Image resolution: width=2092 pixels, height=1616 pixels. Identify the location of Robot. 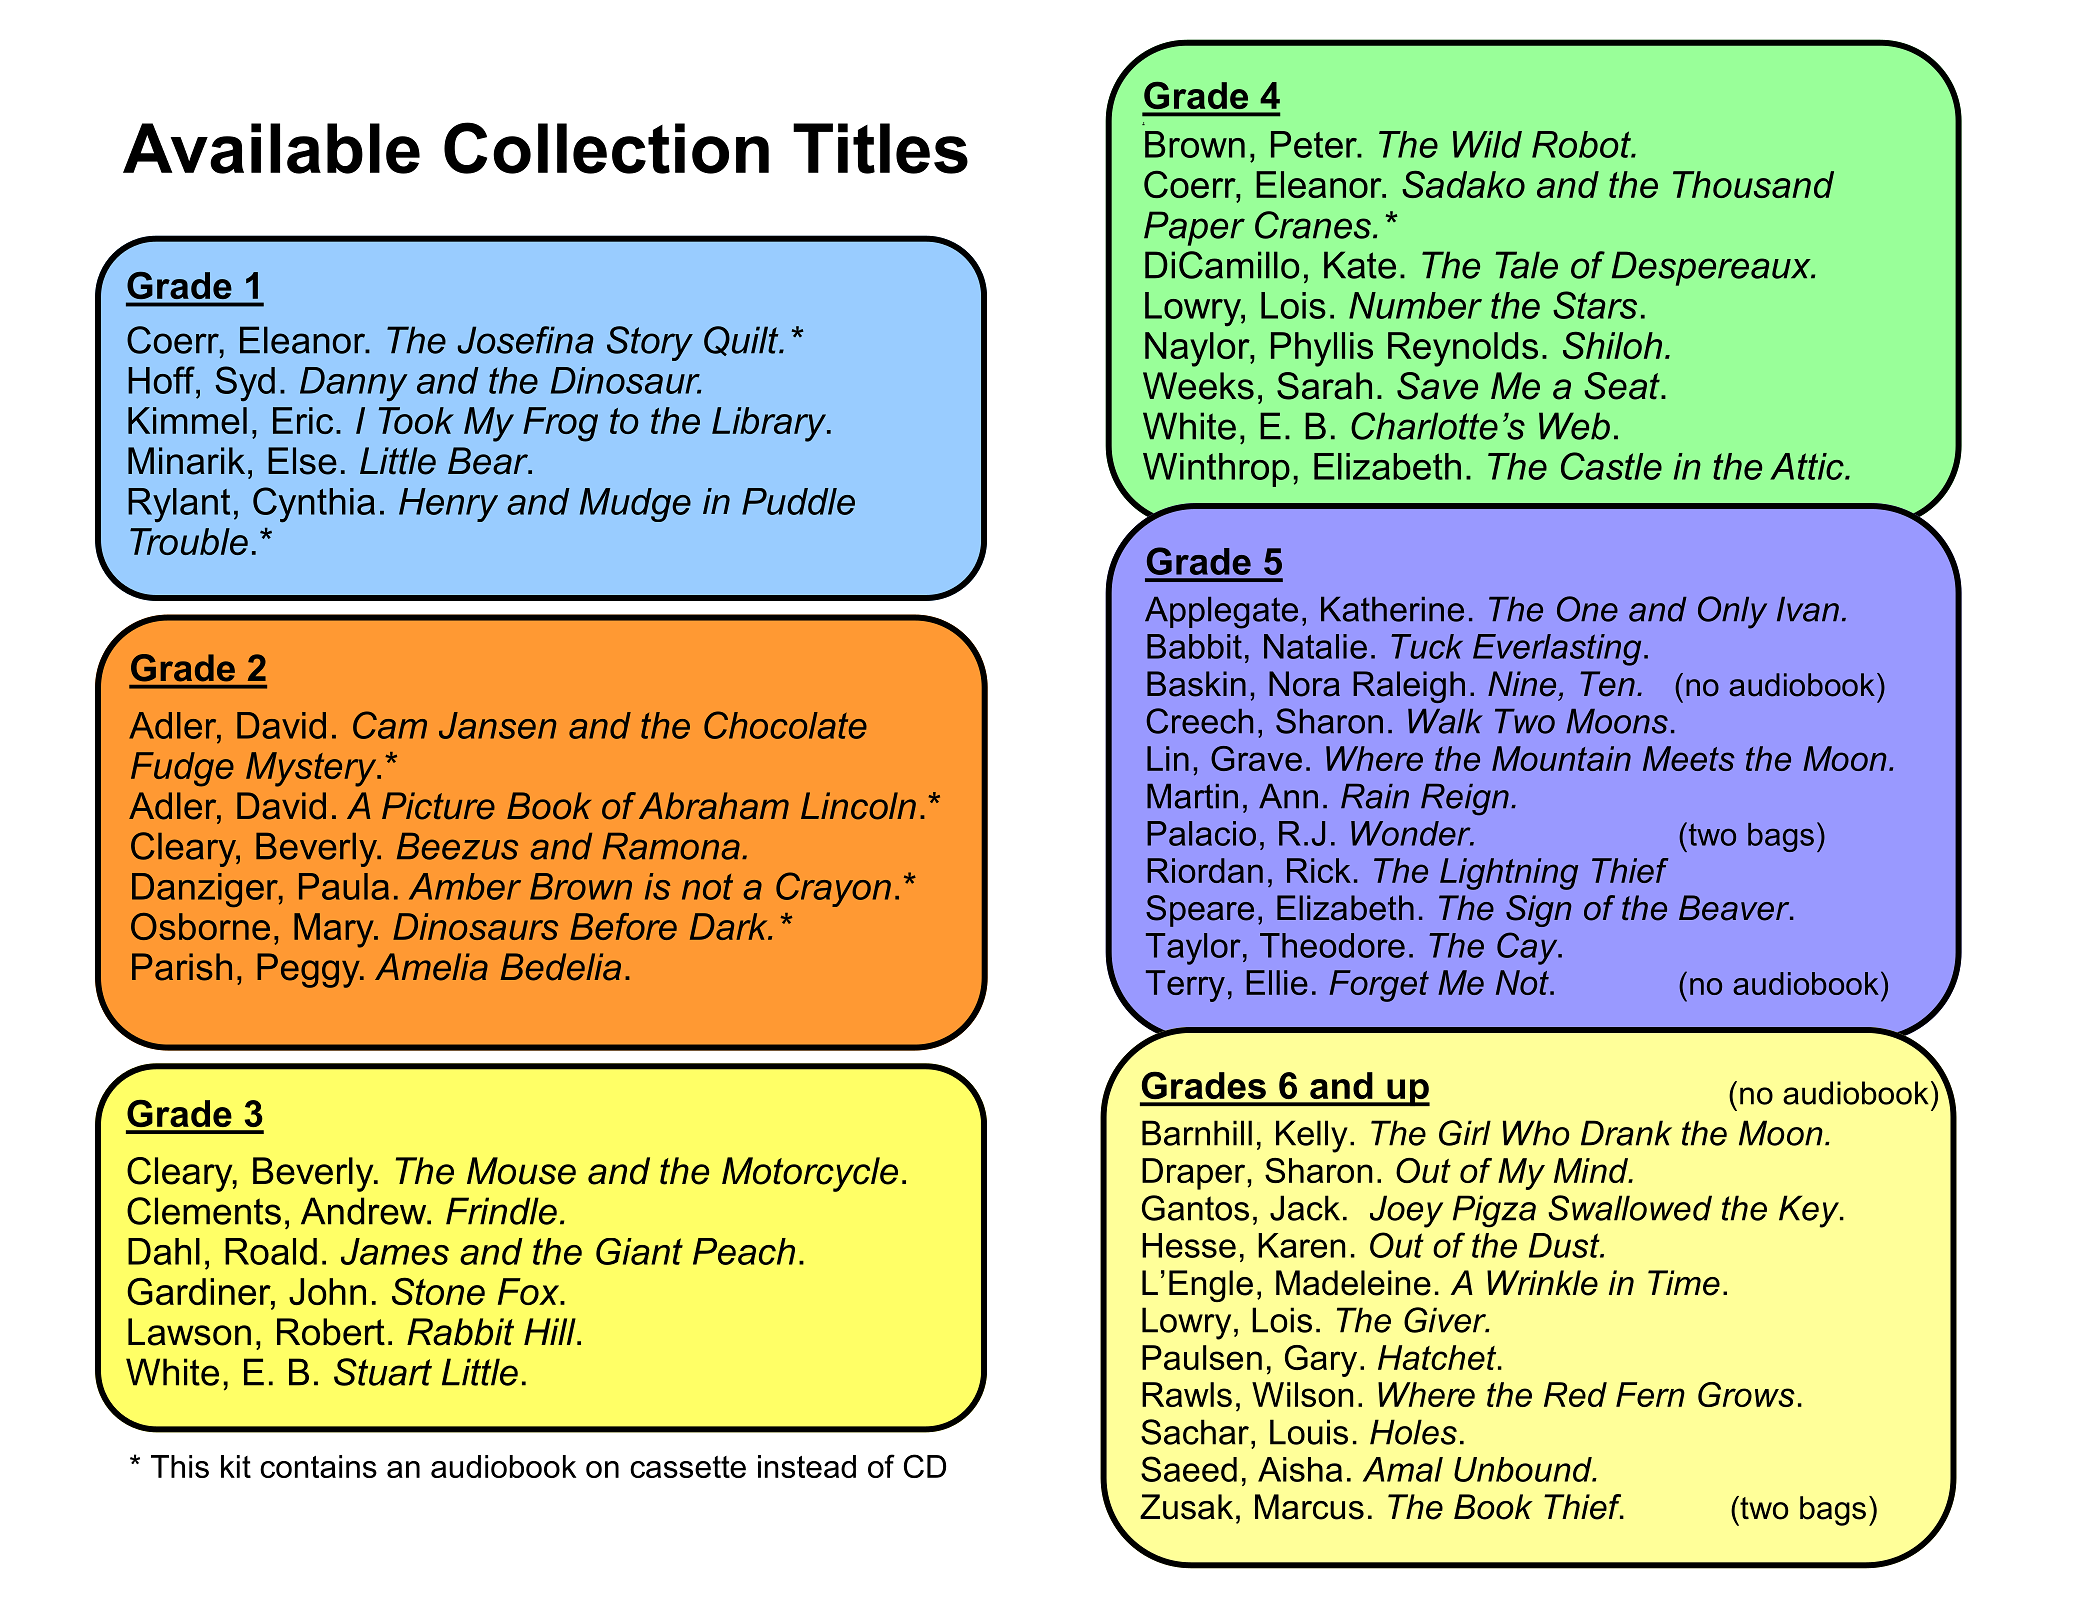
(1582, 144).
